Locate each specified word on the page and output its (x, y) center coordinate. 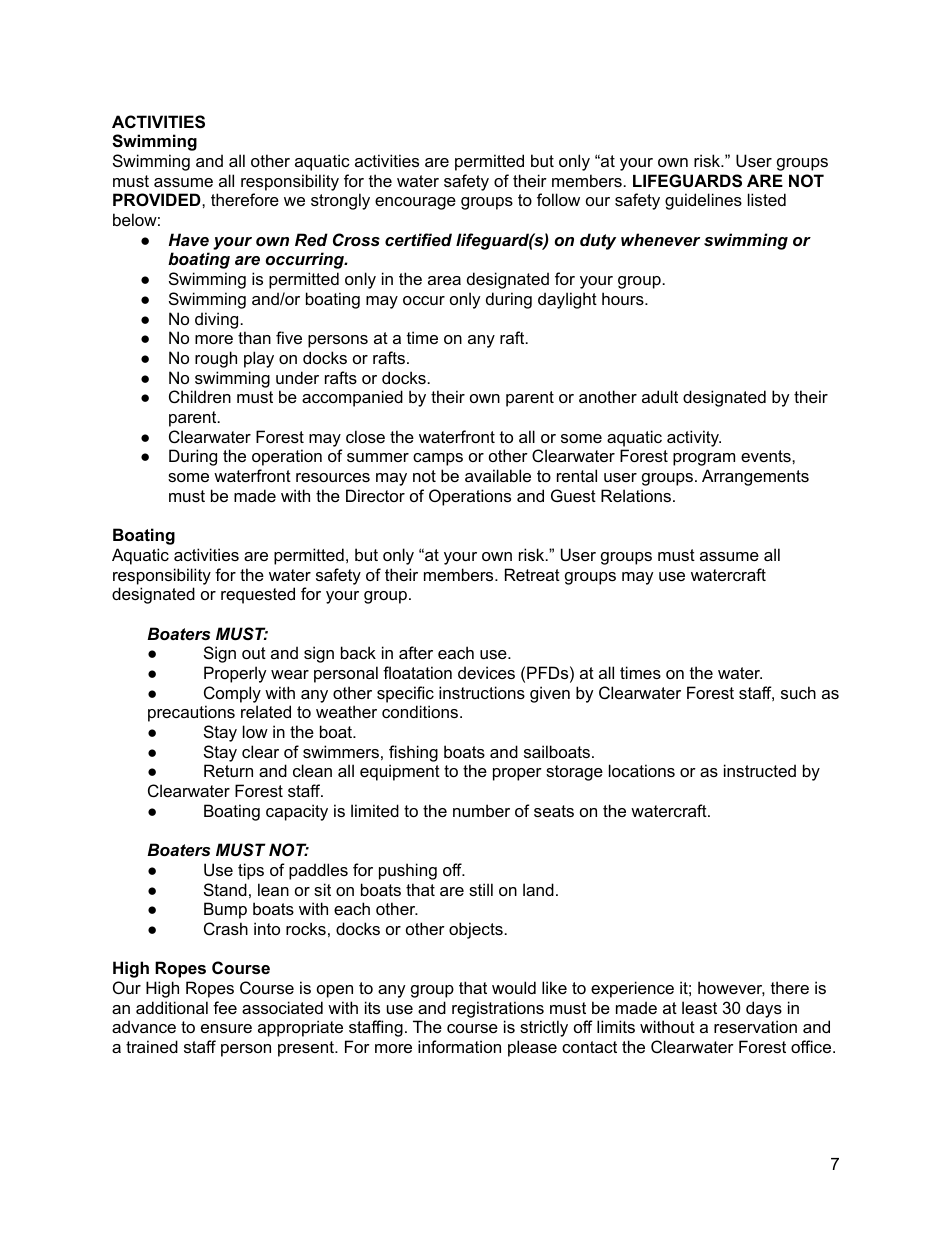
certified (418, 239)
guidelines (703, 201)
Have (189, 239)
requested (258, 595)
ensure (226, 1028)
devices (486, 672)
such (798, 692)
